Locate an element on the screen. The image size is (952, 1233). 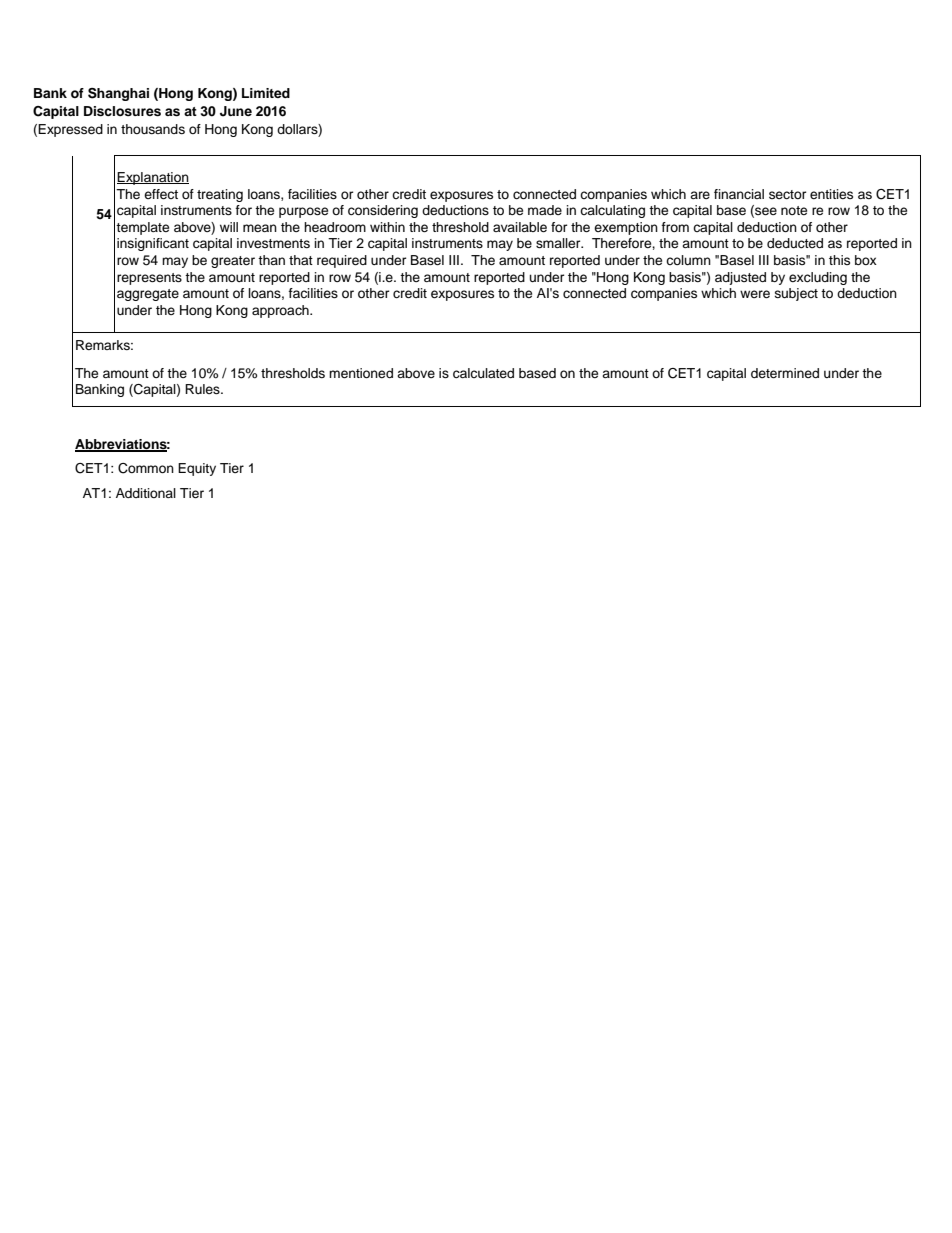
financial is located at coordinates (739, 194).
